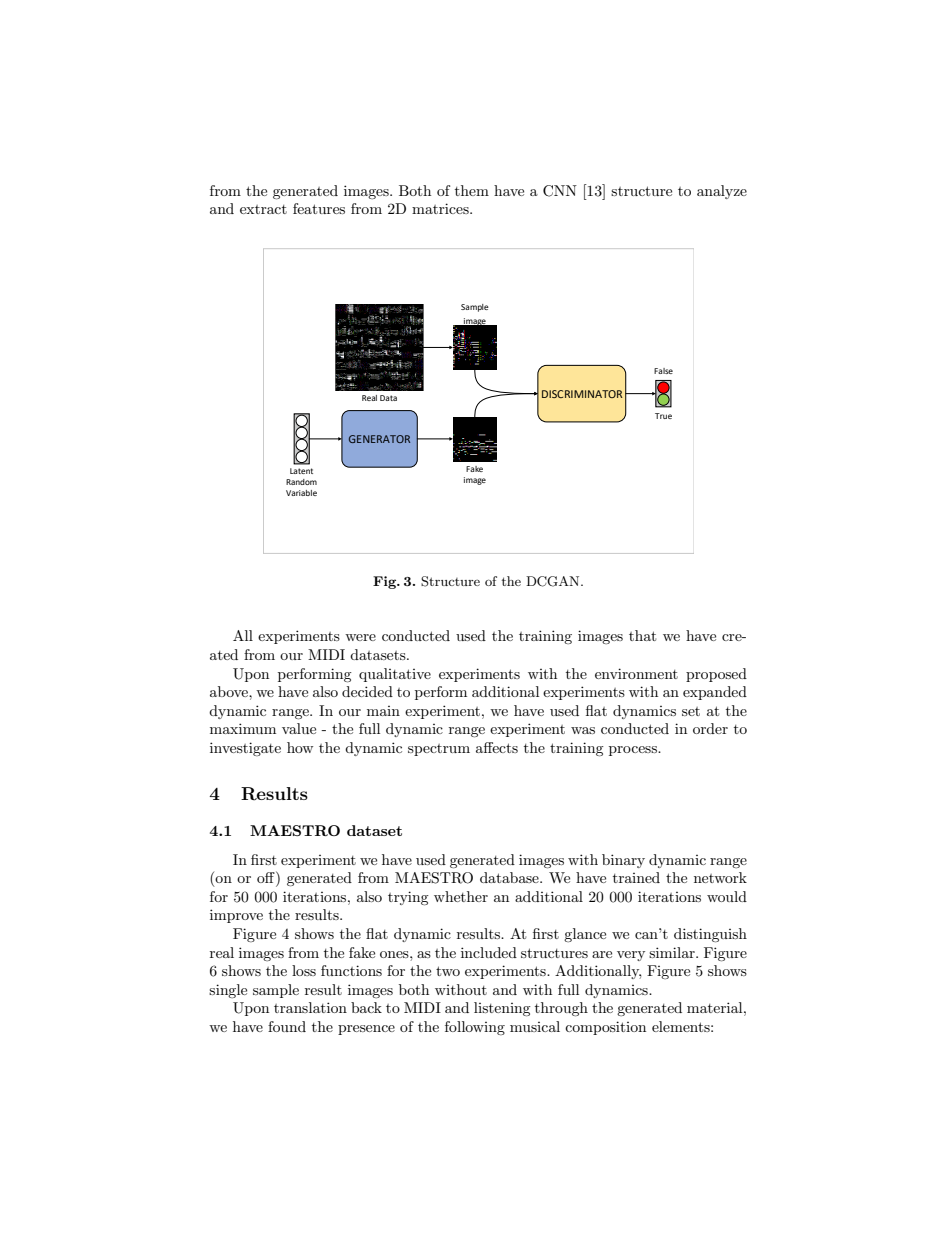  What do you see at coordinates (310, 1007) in the screenshot?
I see `translation` at bounding box center [310, 1007].
